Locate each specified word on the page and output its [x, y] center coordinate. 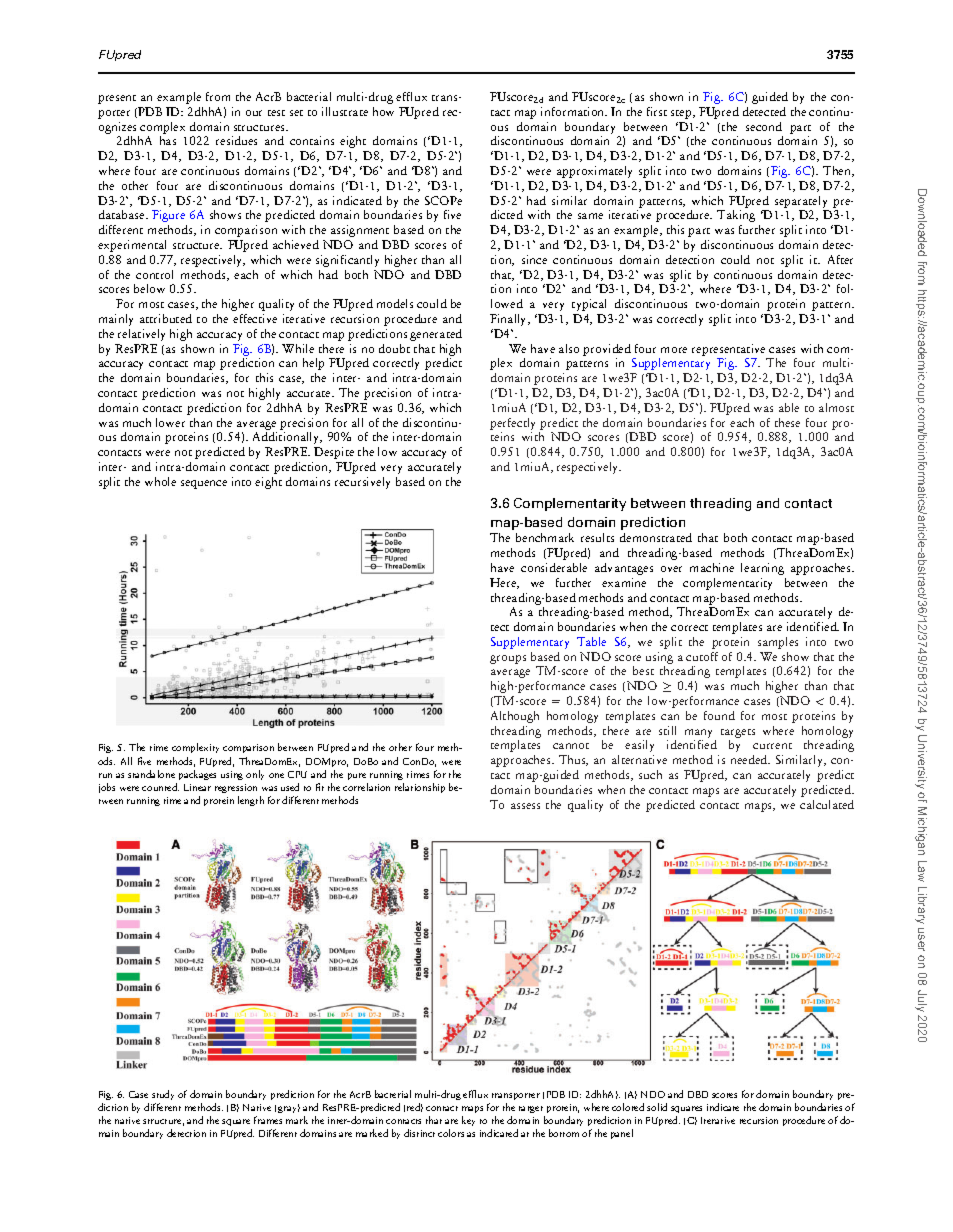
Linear [197, 787]
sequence [204, 484]
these [787, 422]
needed [750, 759]
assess [525, 806]
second [764, 126]
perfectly [512, 424]
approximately [594, 172]
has [168, 140]
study [163, 1095]
